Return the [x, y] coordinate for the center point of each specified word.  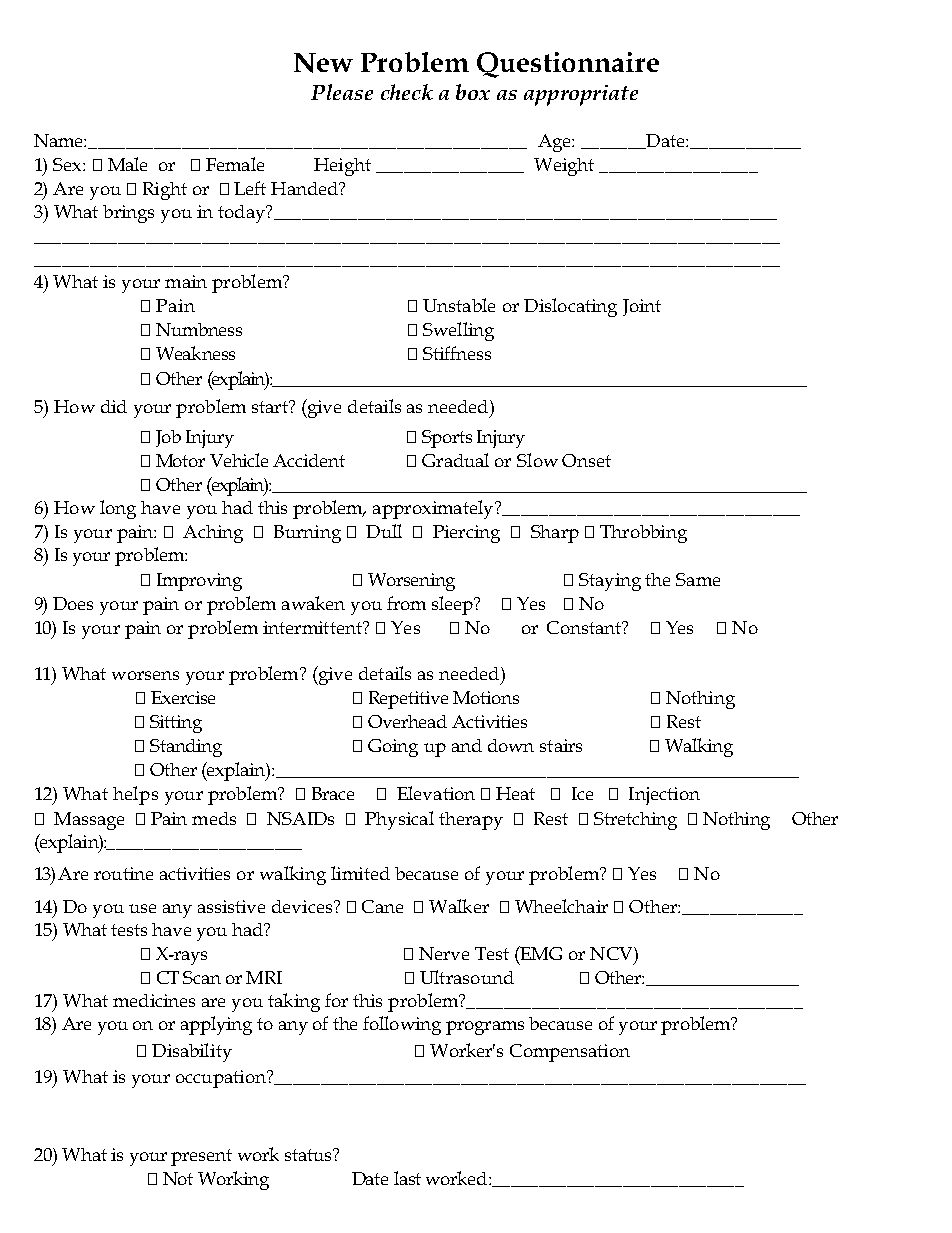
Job [168, 438]
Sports [447, 439]
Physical [399, 820]
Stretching [635, 821]
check [407, 92]
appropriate [581, 95]
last [407, 1178]
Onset [586, 460]
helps [135, 795]
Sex [68, 164]
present [201, 1157]
